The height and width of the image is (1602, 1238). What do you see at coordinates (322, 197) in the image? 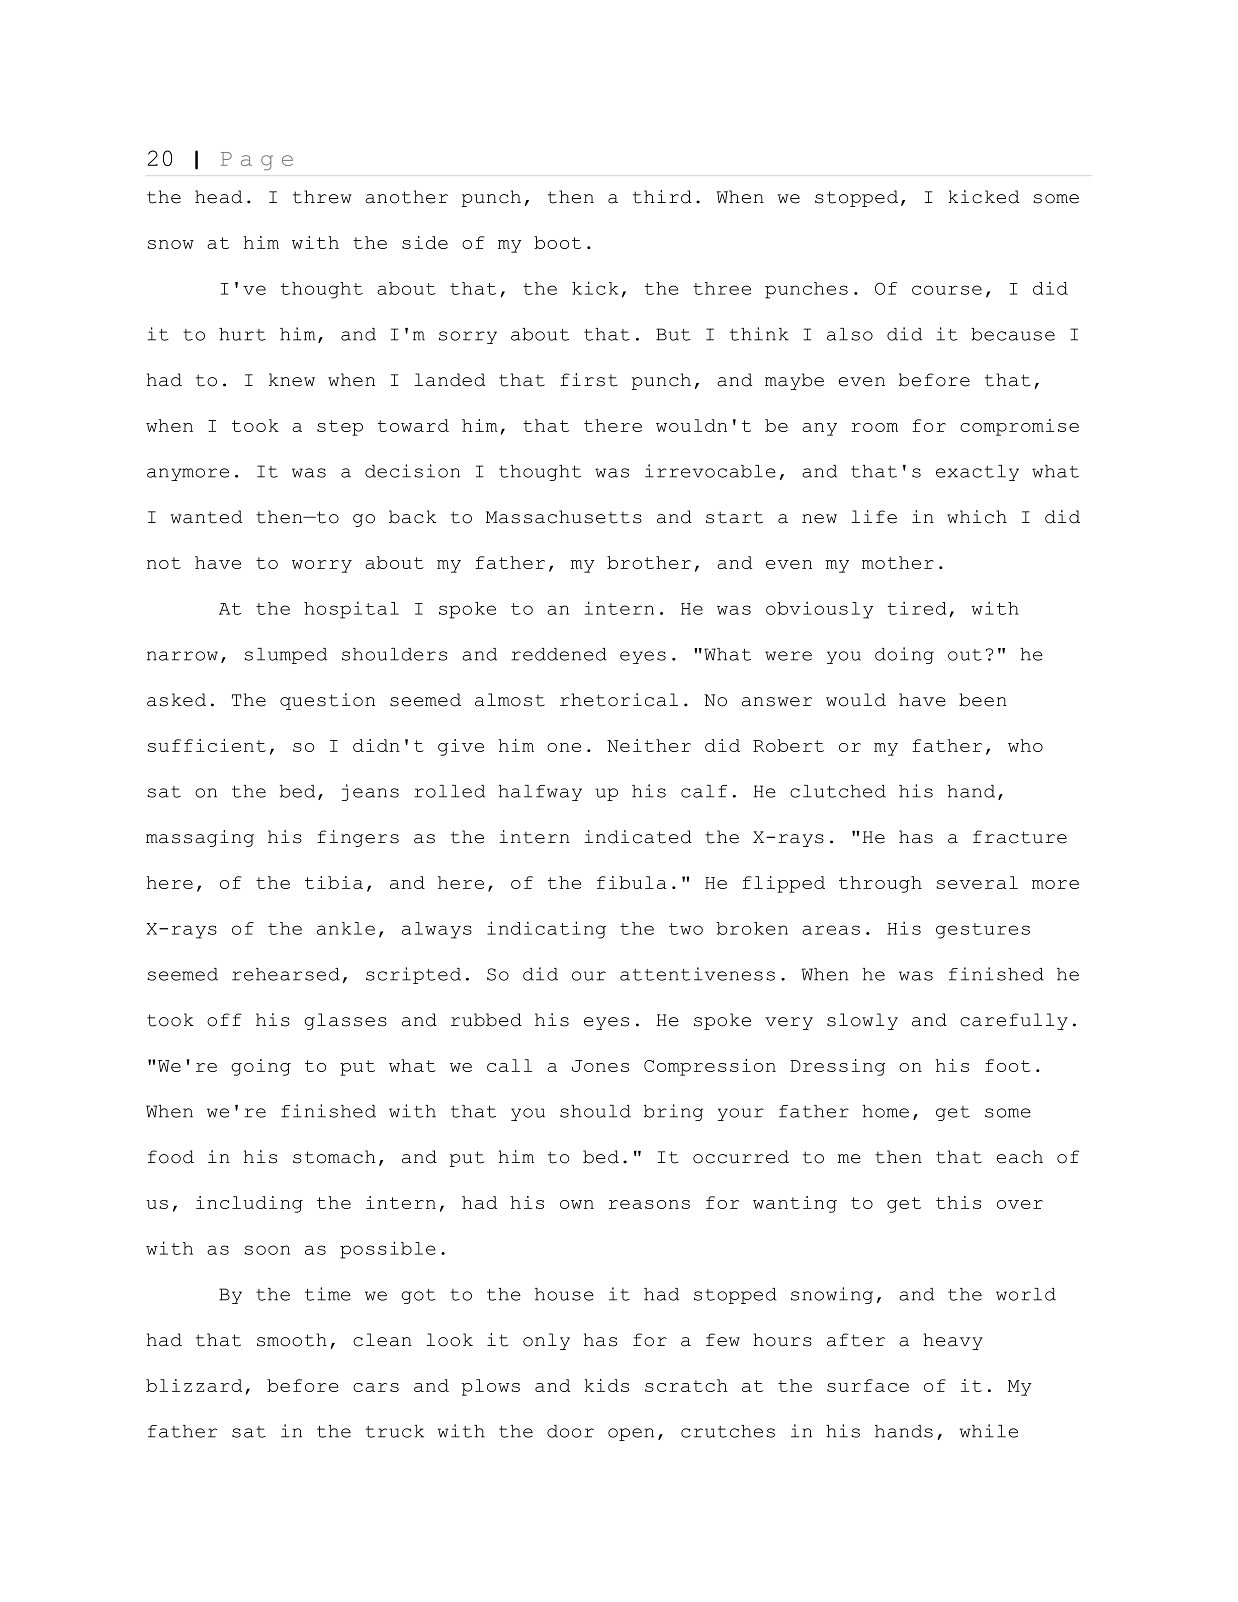
I see `threw` at bounding box center [322, 197].
